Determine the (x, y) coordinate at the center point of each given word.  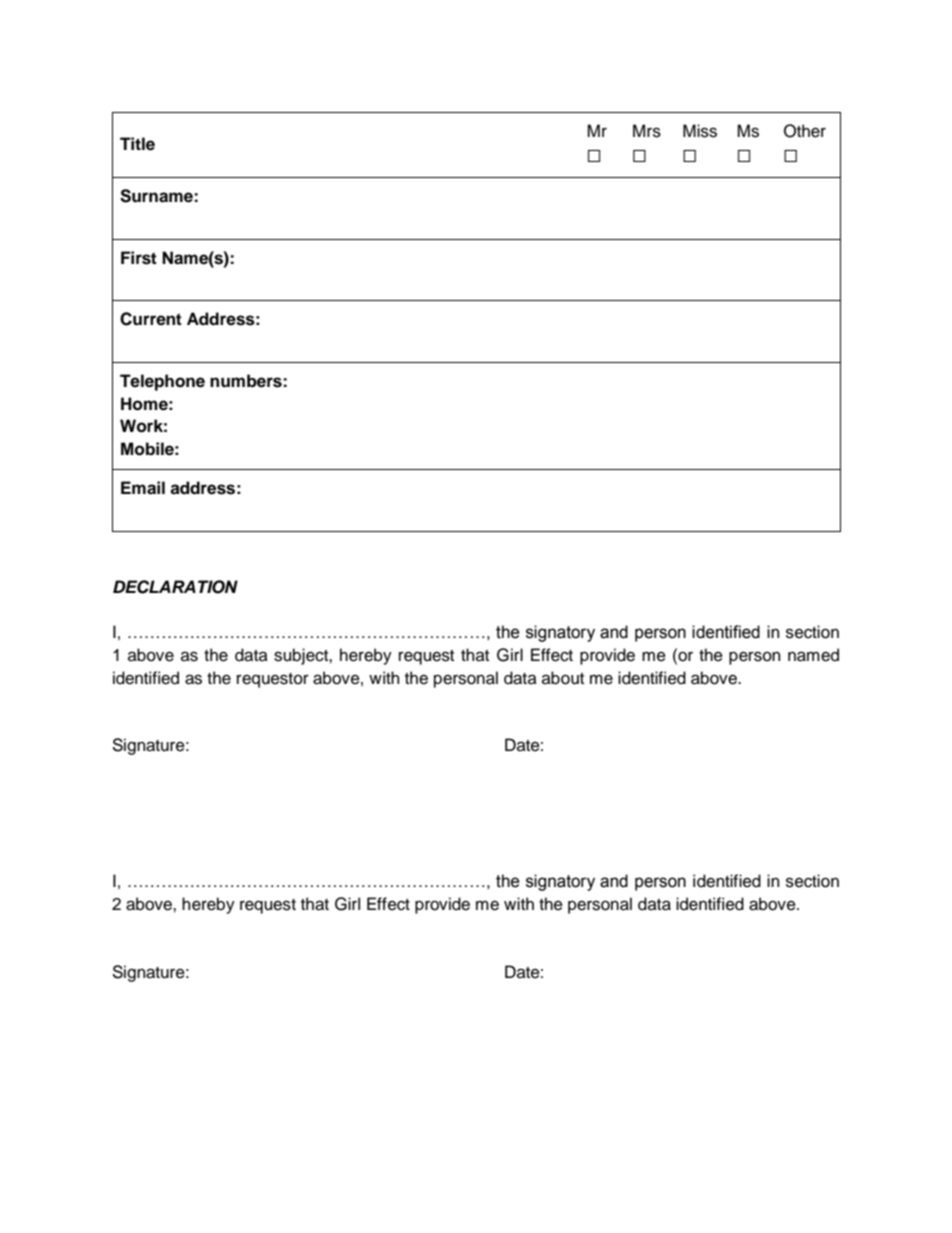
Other (805, 131)
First (139, 258)
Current (151, 319)
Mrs (647, 131)
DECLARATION (175, 587)
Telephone (162, 382)
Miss (700, 131)
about (563, 678)
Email (143, 488)
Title (137, 144)
